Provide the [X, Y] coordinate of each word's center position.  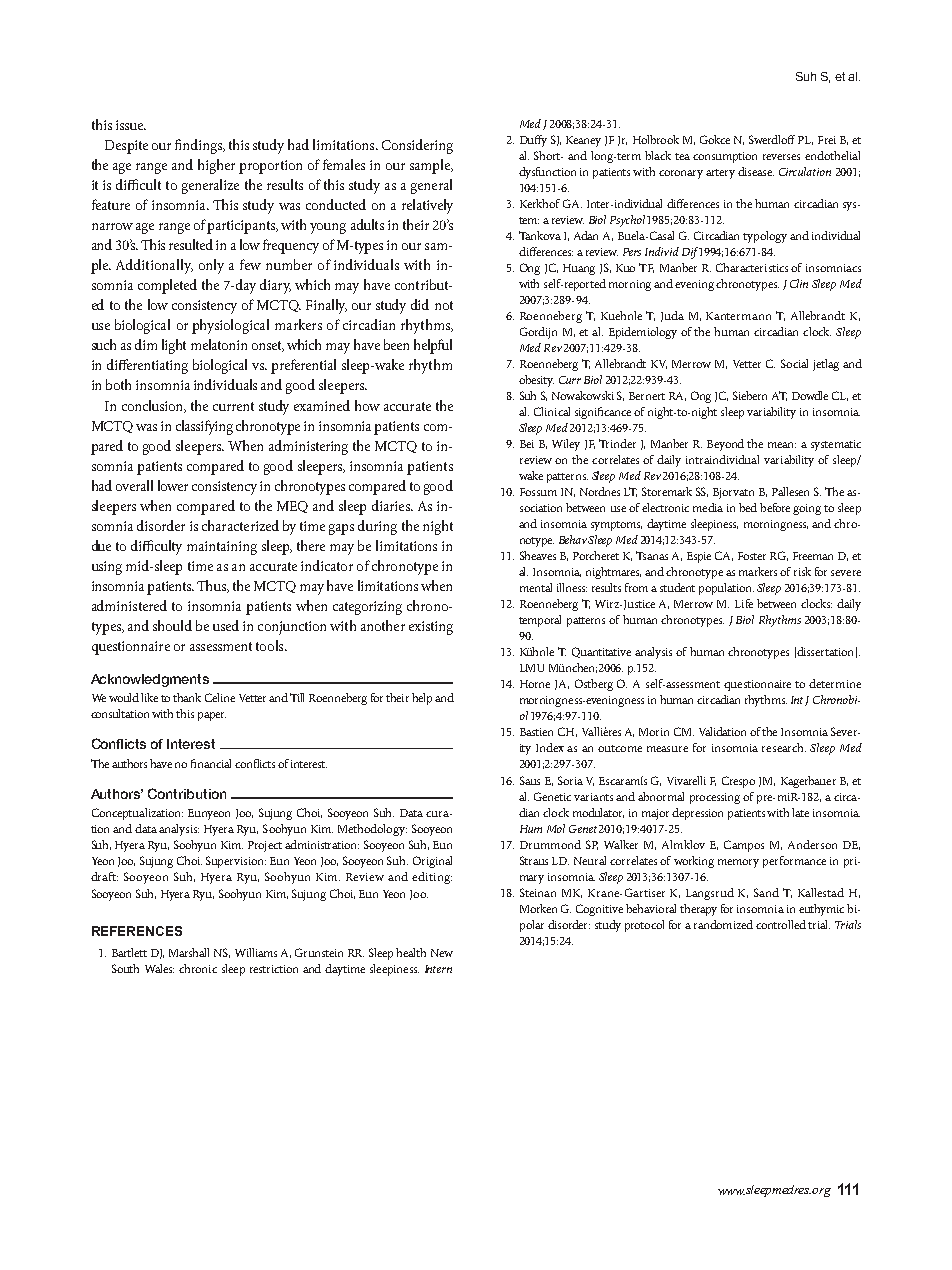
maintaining [222, 548]
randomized [723, 924]
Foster [752, 556]
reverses [781, 157]
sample [431, 166]
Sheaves [538, 555]
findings [199, 146]
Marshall [189, 952]
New [442, 953]
